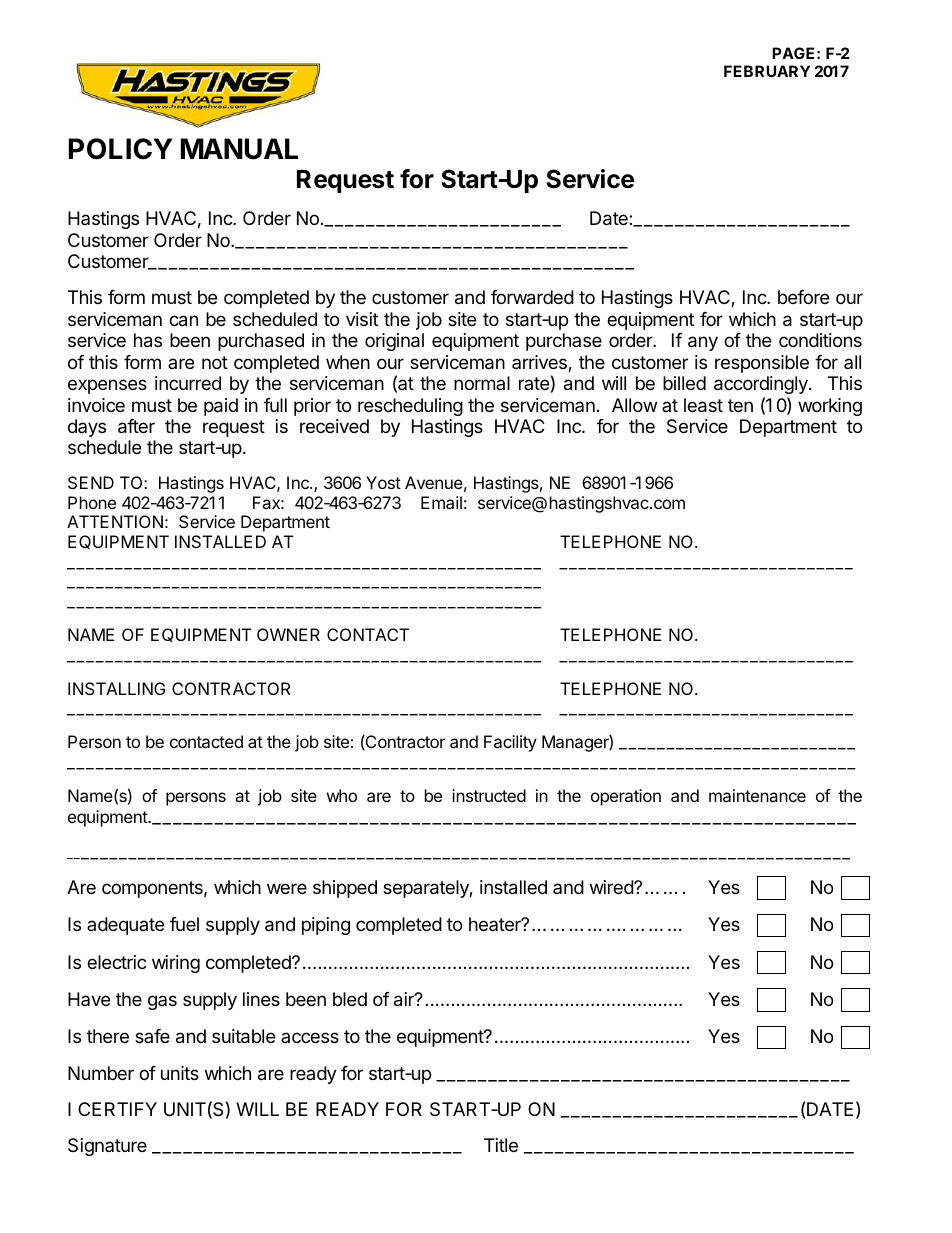 Image resolution: width=952 pixels, height=1233 pixels. I want to click on instructed, so click(489, 795).
